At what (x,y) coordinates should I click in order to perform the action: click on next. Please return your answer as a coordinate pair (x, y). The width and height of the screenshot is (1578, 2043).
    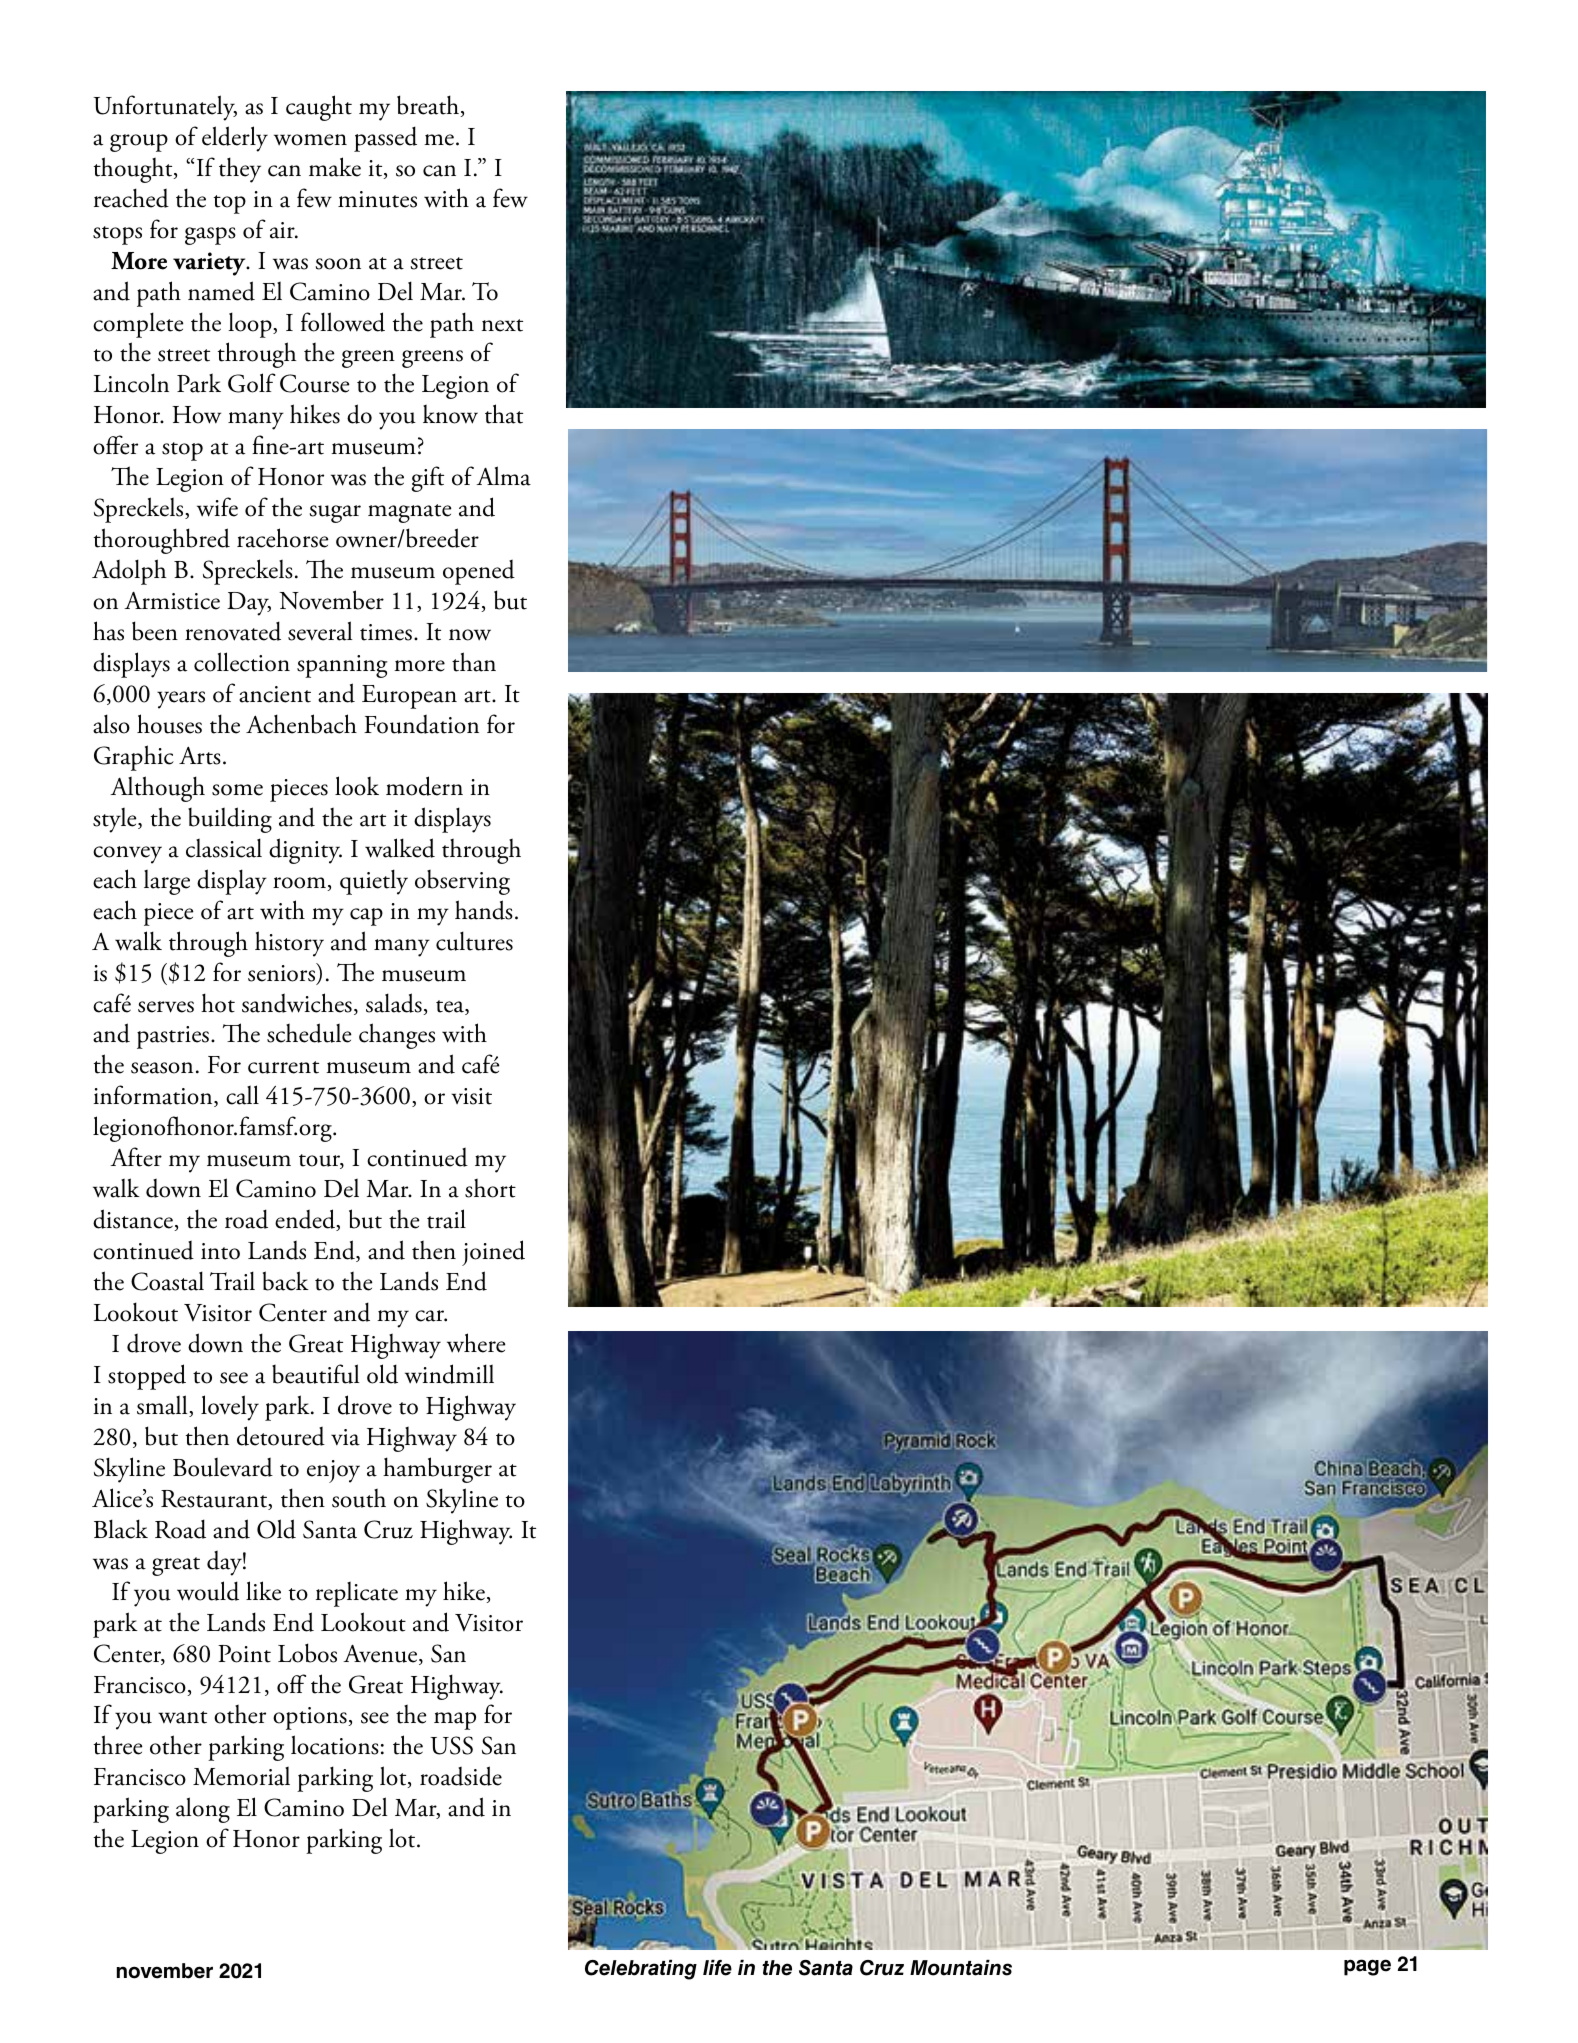
    Looking at the image, I should click on (502, 325).
